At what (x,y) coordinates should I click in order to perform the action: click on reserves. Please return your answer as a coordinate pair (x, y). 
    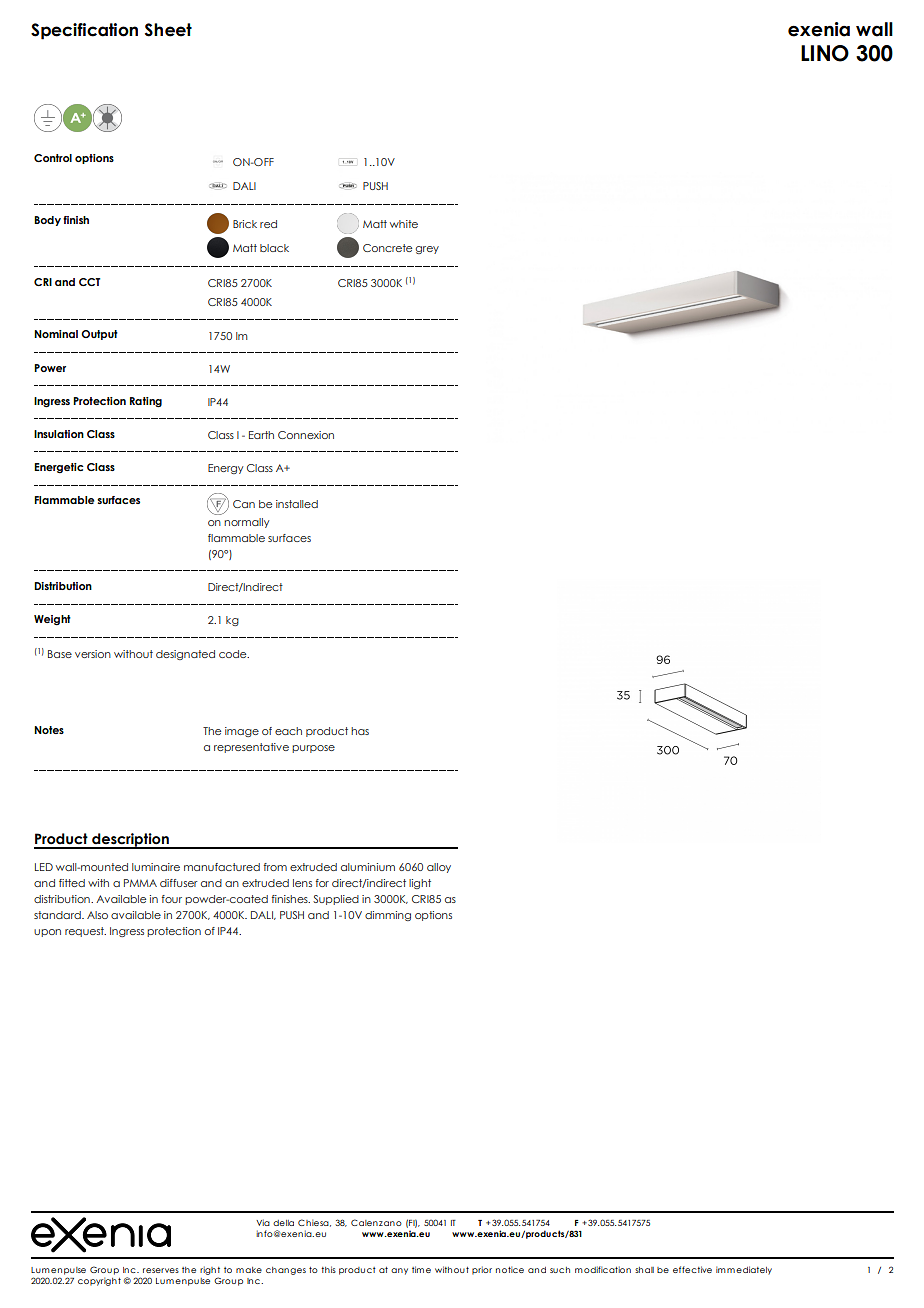
    Looking at the image, I should click on (161, 1270).
